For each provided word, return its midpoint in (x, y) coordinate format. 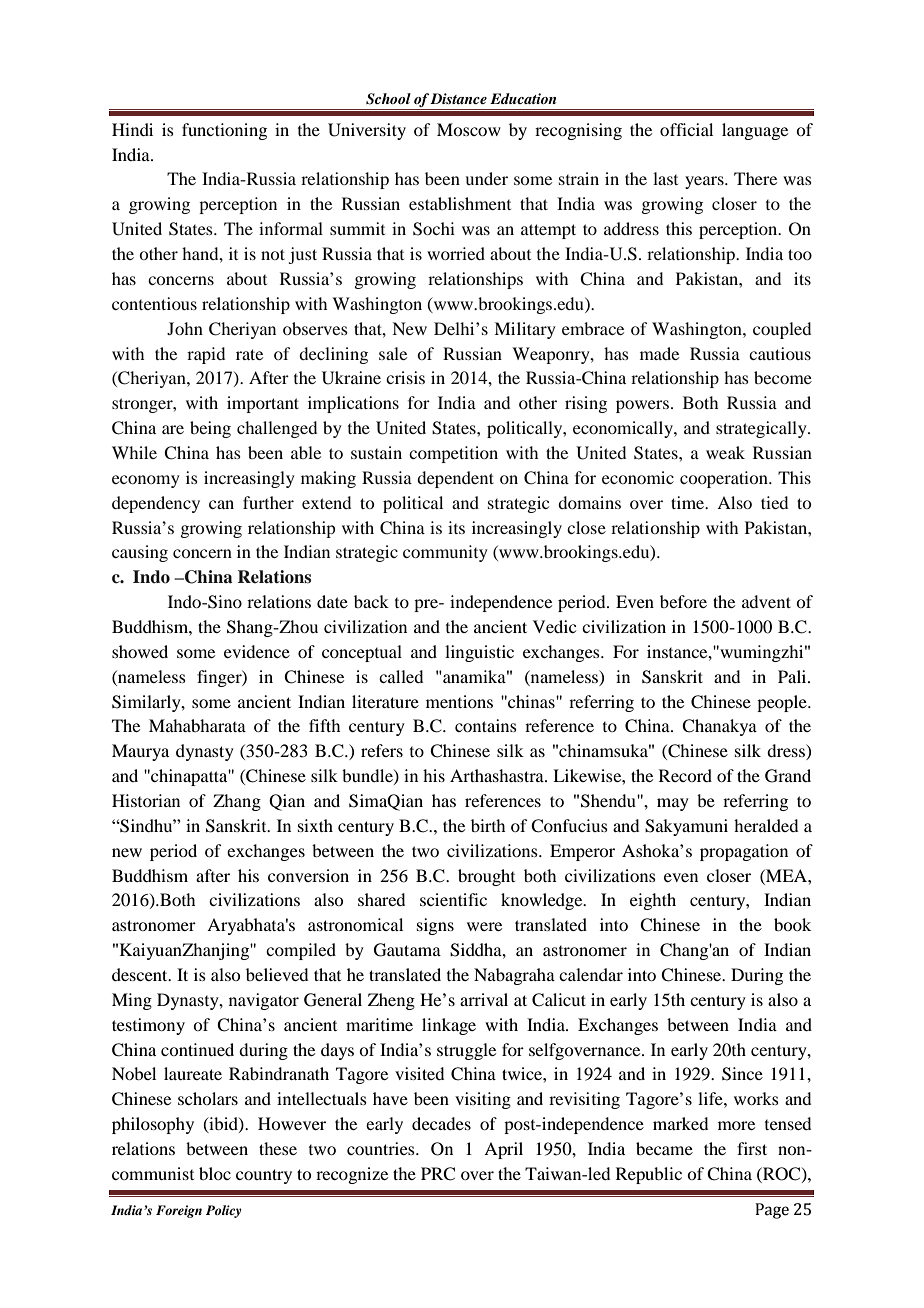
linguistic (479, 653)
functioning (224, 131)
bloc (215, 1173)
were (484, 926)
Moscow (469, 129)
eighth (653, 901)
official (686, 129)
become (783, 377)
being (210, 429)
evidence (257, 651)
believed (277, 974)
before (683, 601)
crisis (405, 377)
